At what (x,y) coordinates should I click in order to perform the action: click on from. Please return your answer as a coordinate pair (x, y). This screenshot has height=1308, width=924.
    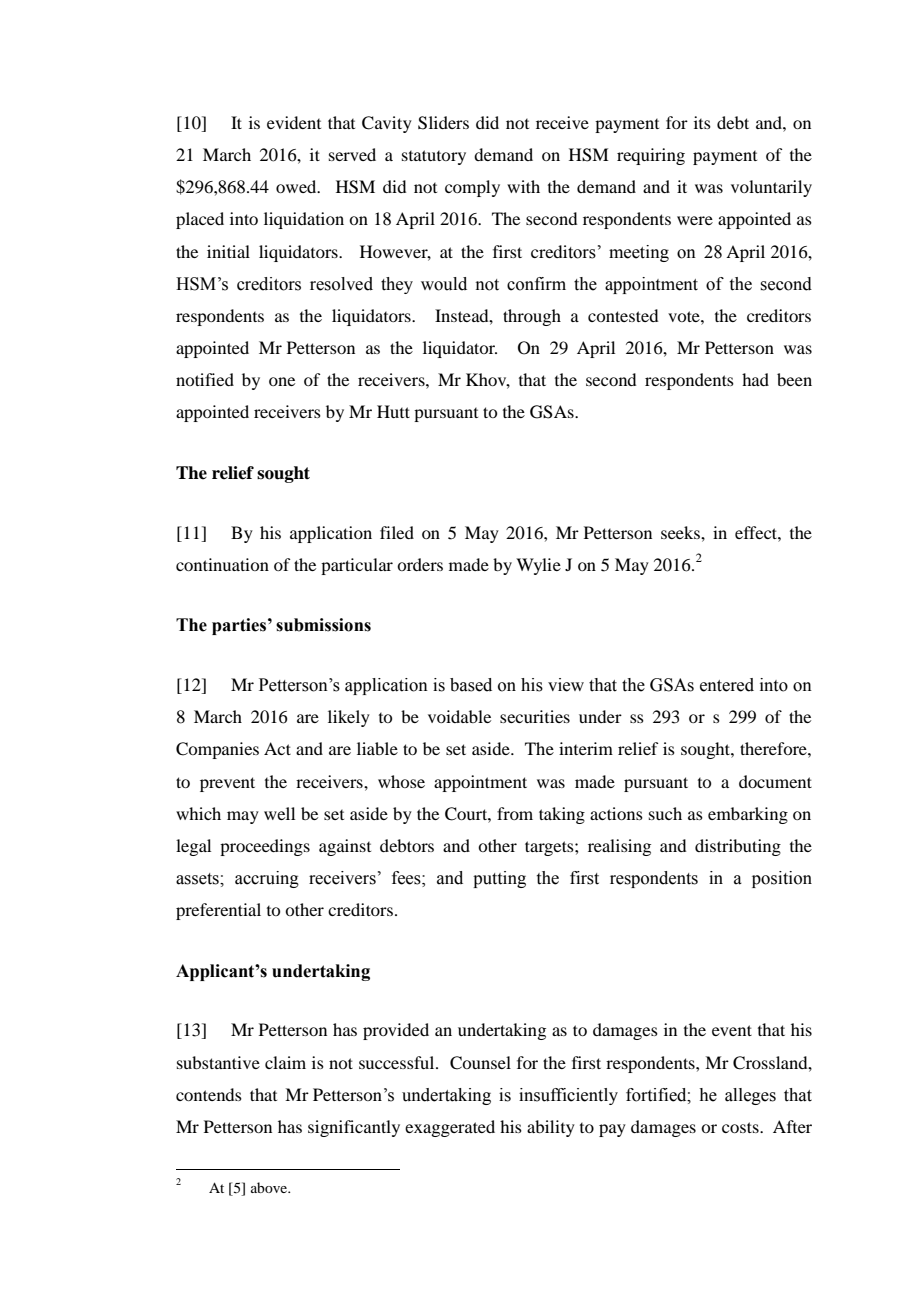
    Looking at the image, I should click on (515, 813).
